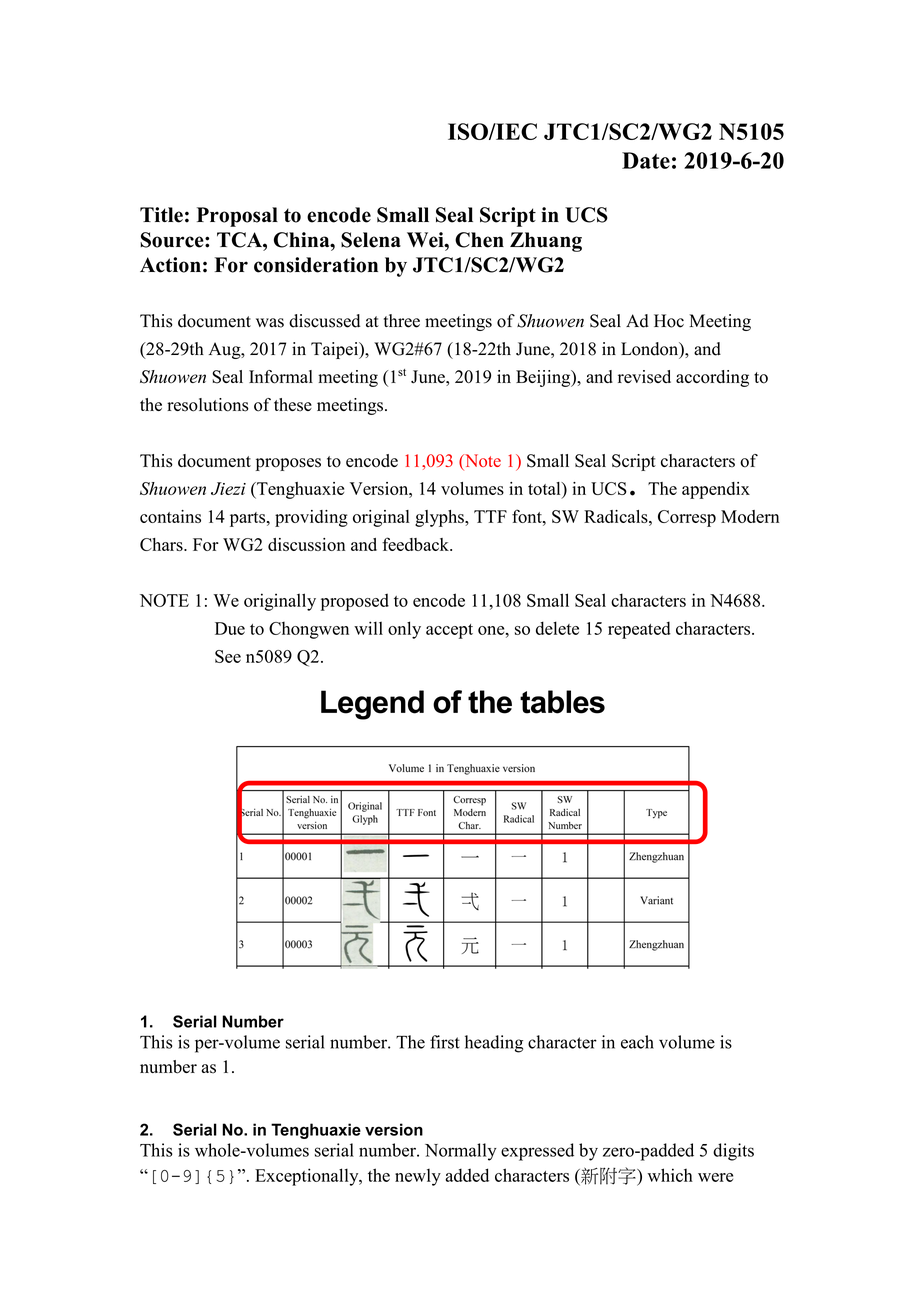 The width and height of the screenshot is (924, 1308). What do you see at coordinates (479, 240) in the screenshot?
I see `Chen` at bounding box center [479, 240].
